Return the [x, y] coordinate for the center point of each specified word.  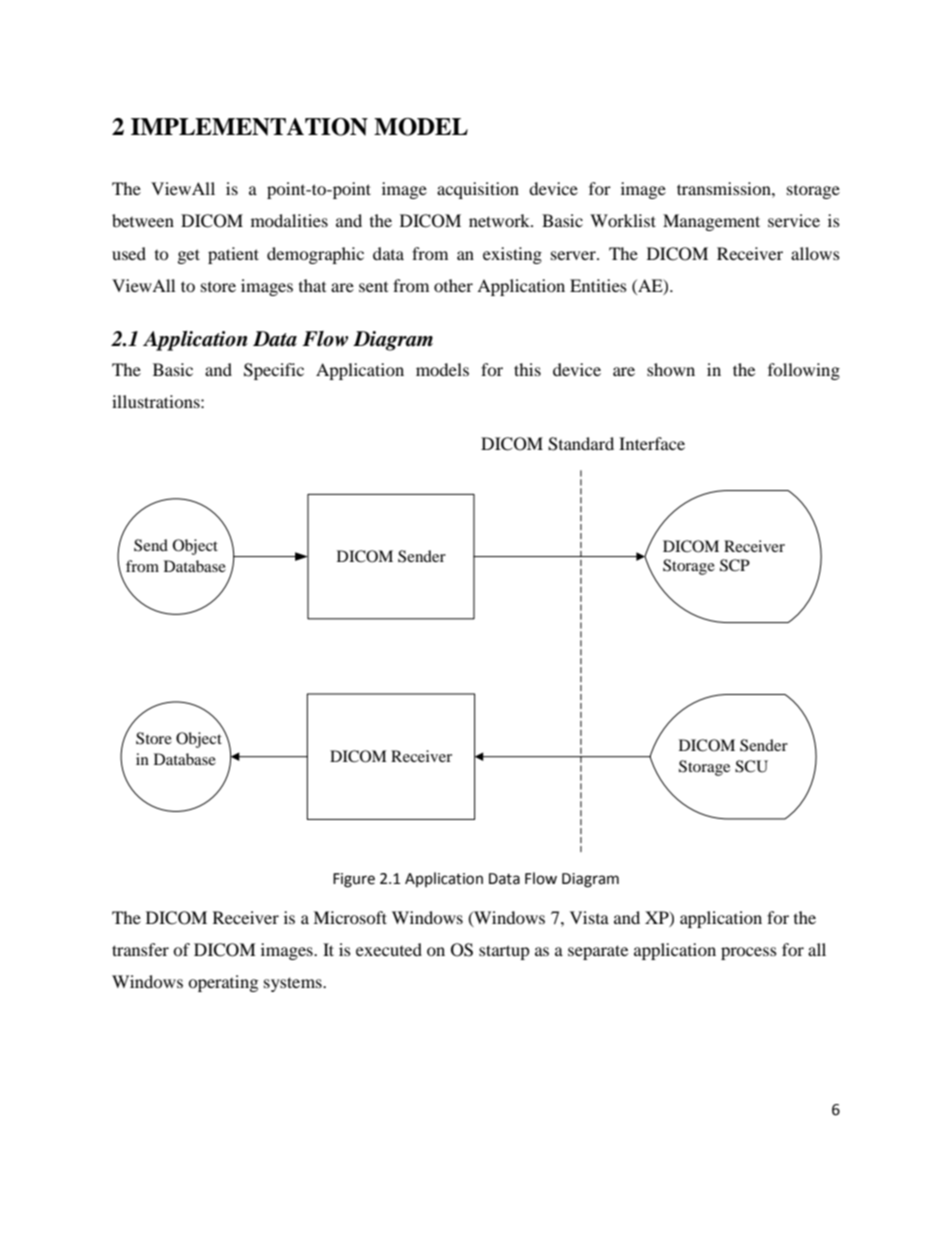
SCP [735, 565]
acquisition [478, 190]
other [453, 285]
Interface [652, 443]
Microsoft [350, 917]
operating [223, 983]
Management [711, 222]
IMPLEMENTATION [249, 127]
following [804, 371]
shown [671, 369]
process [749, 953]
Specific [274, 371]
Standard [581, 444]
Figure [354, 880]
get [189, 256]
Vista [589, 917]
